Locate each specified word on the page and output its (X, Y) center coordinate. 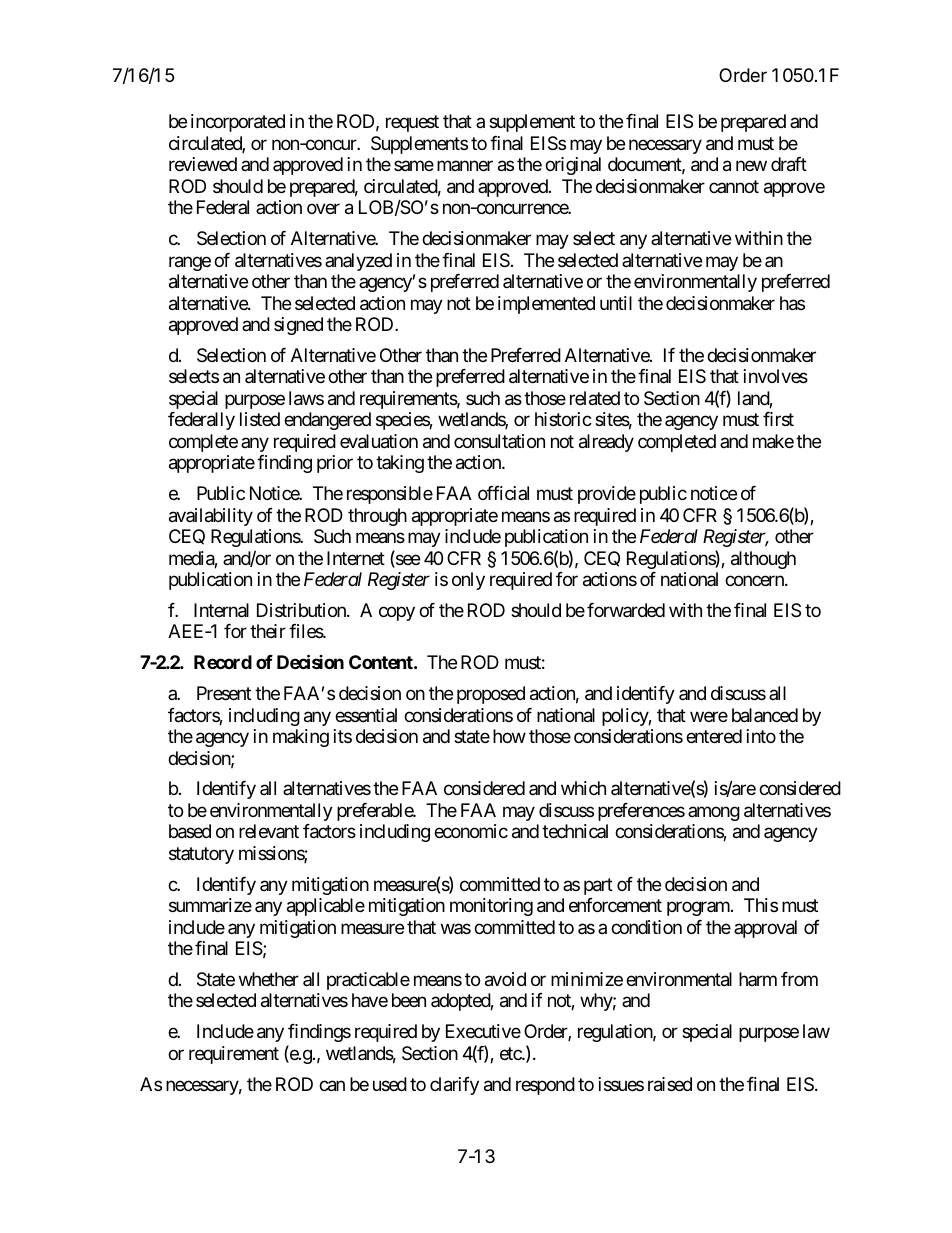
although (763, 560)
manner (465, 166)
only (468, 581)
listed (260, 419)
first (778, 419)
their (268, 631)
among (714, 813)
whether (269, 979)
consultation (499, 441)
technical (575, 831)
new (751, 166)
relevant (269, 831)
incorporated (238, 123)
